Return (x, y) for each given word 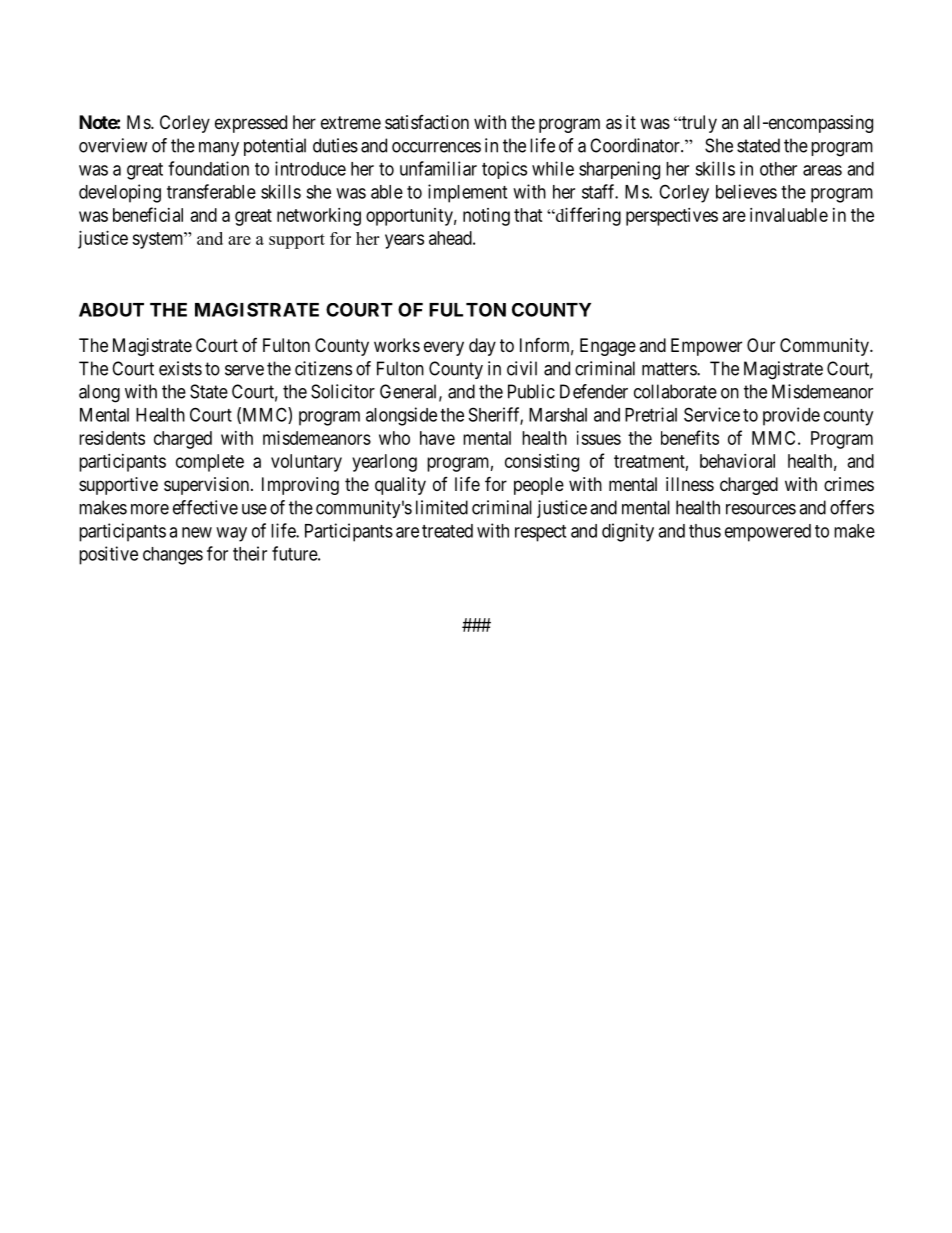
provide (791, 416)
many (219, 149)
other (778, 169)
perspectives (672, 217)
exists (180, 368)
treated (447, 531)
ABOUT (111, 309)
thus (705, 531)
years (404, 241)
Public (531, 391)
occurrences (436, 147)
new (197, 532)
